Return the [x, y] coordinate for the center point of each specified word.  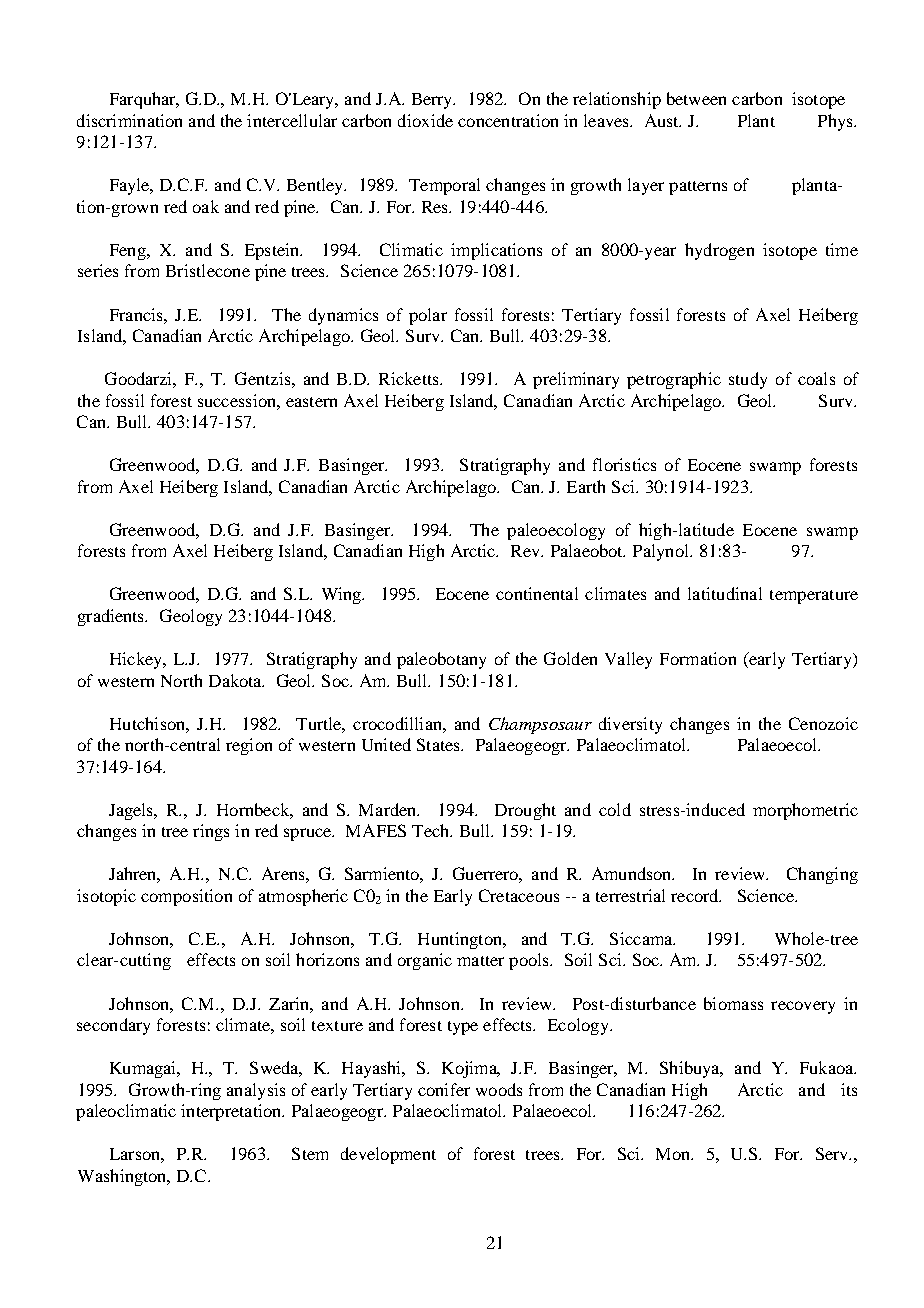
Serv [833, 1153]
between [696, 98]
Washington [123, 1177]
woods [499, 1089]
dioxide [425, 120]
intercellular [292, 120]
